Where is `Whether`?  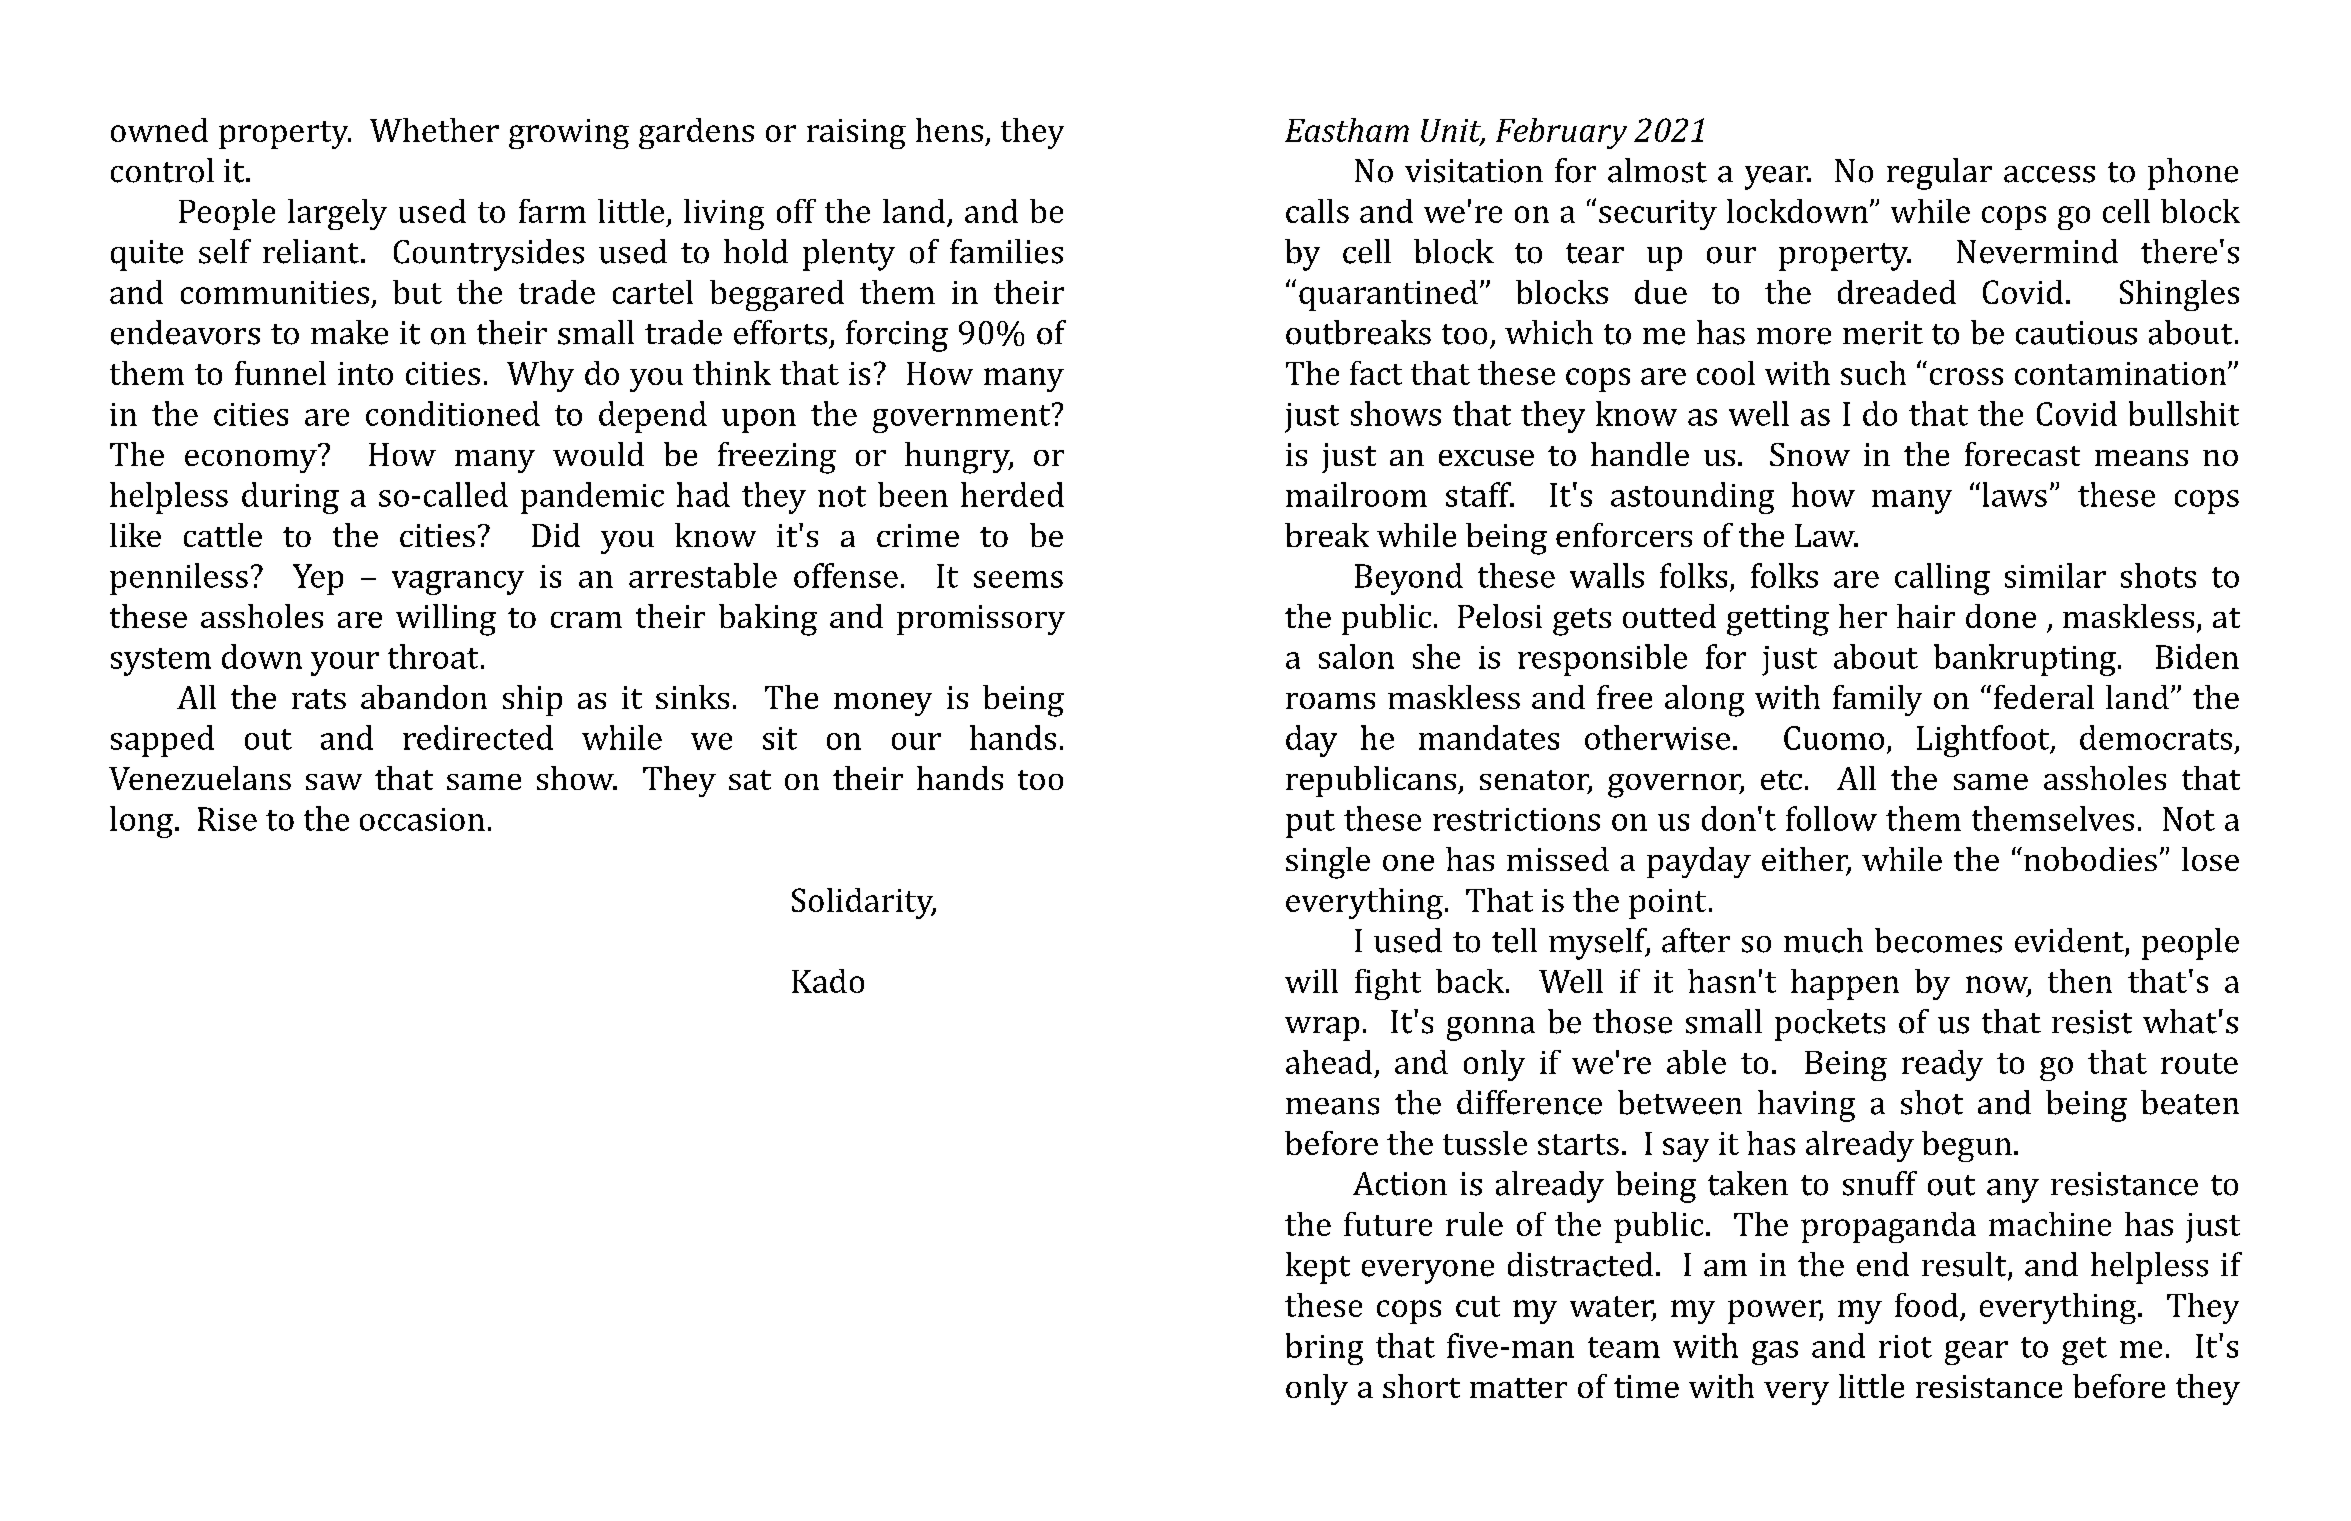
Whether is located at coordinates (434, 130).
